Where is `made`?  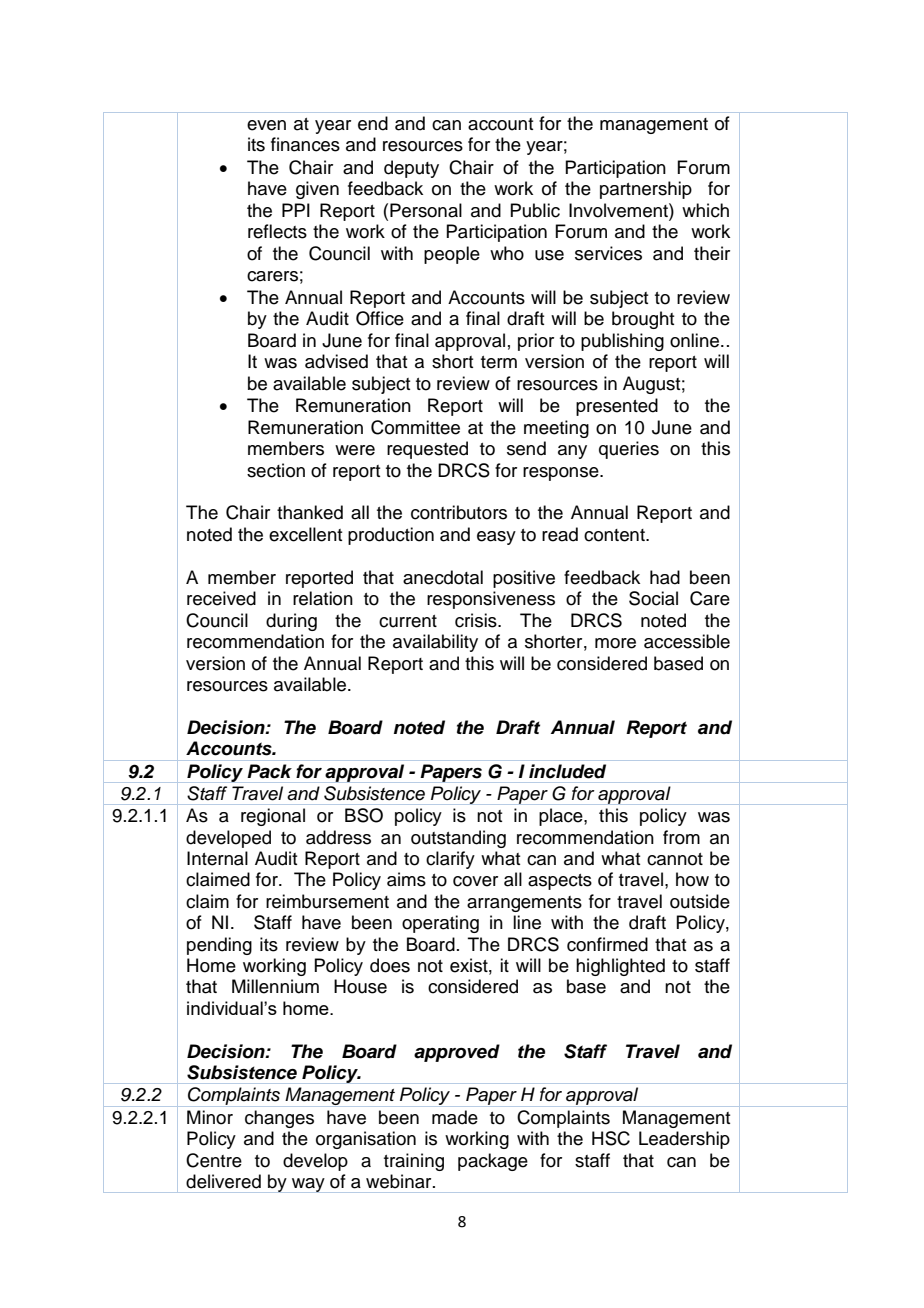 made is located at coordinates (455, 1117).
